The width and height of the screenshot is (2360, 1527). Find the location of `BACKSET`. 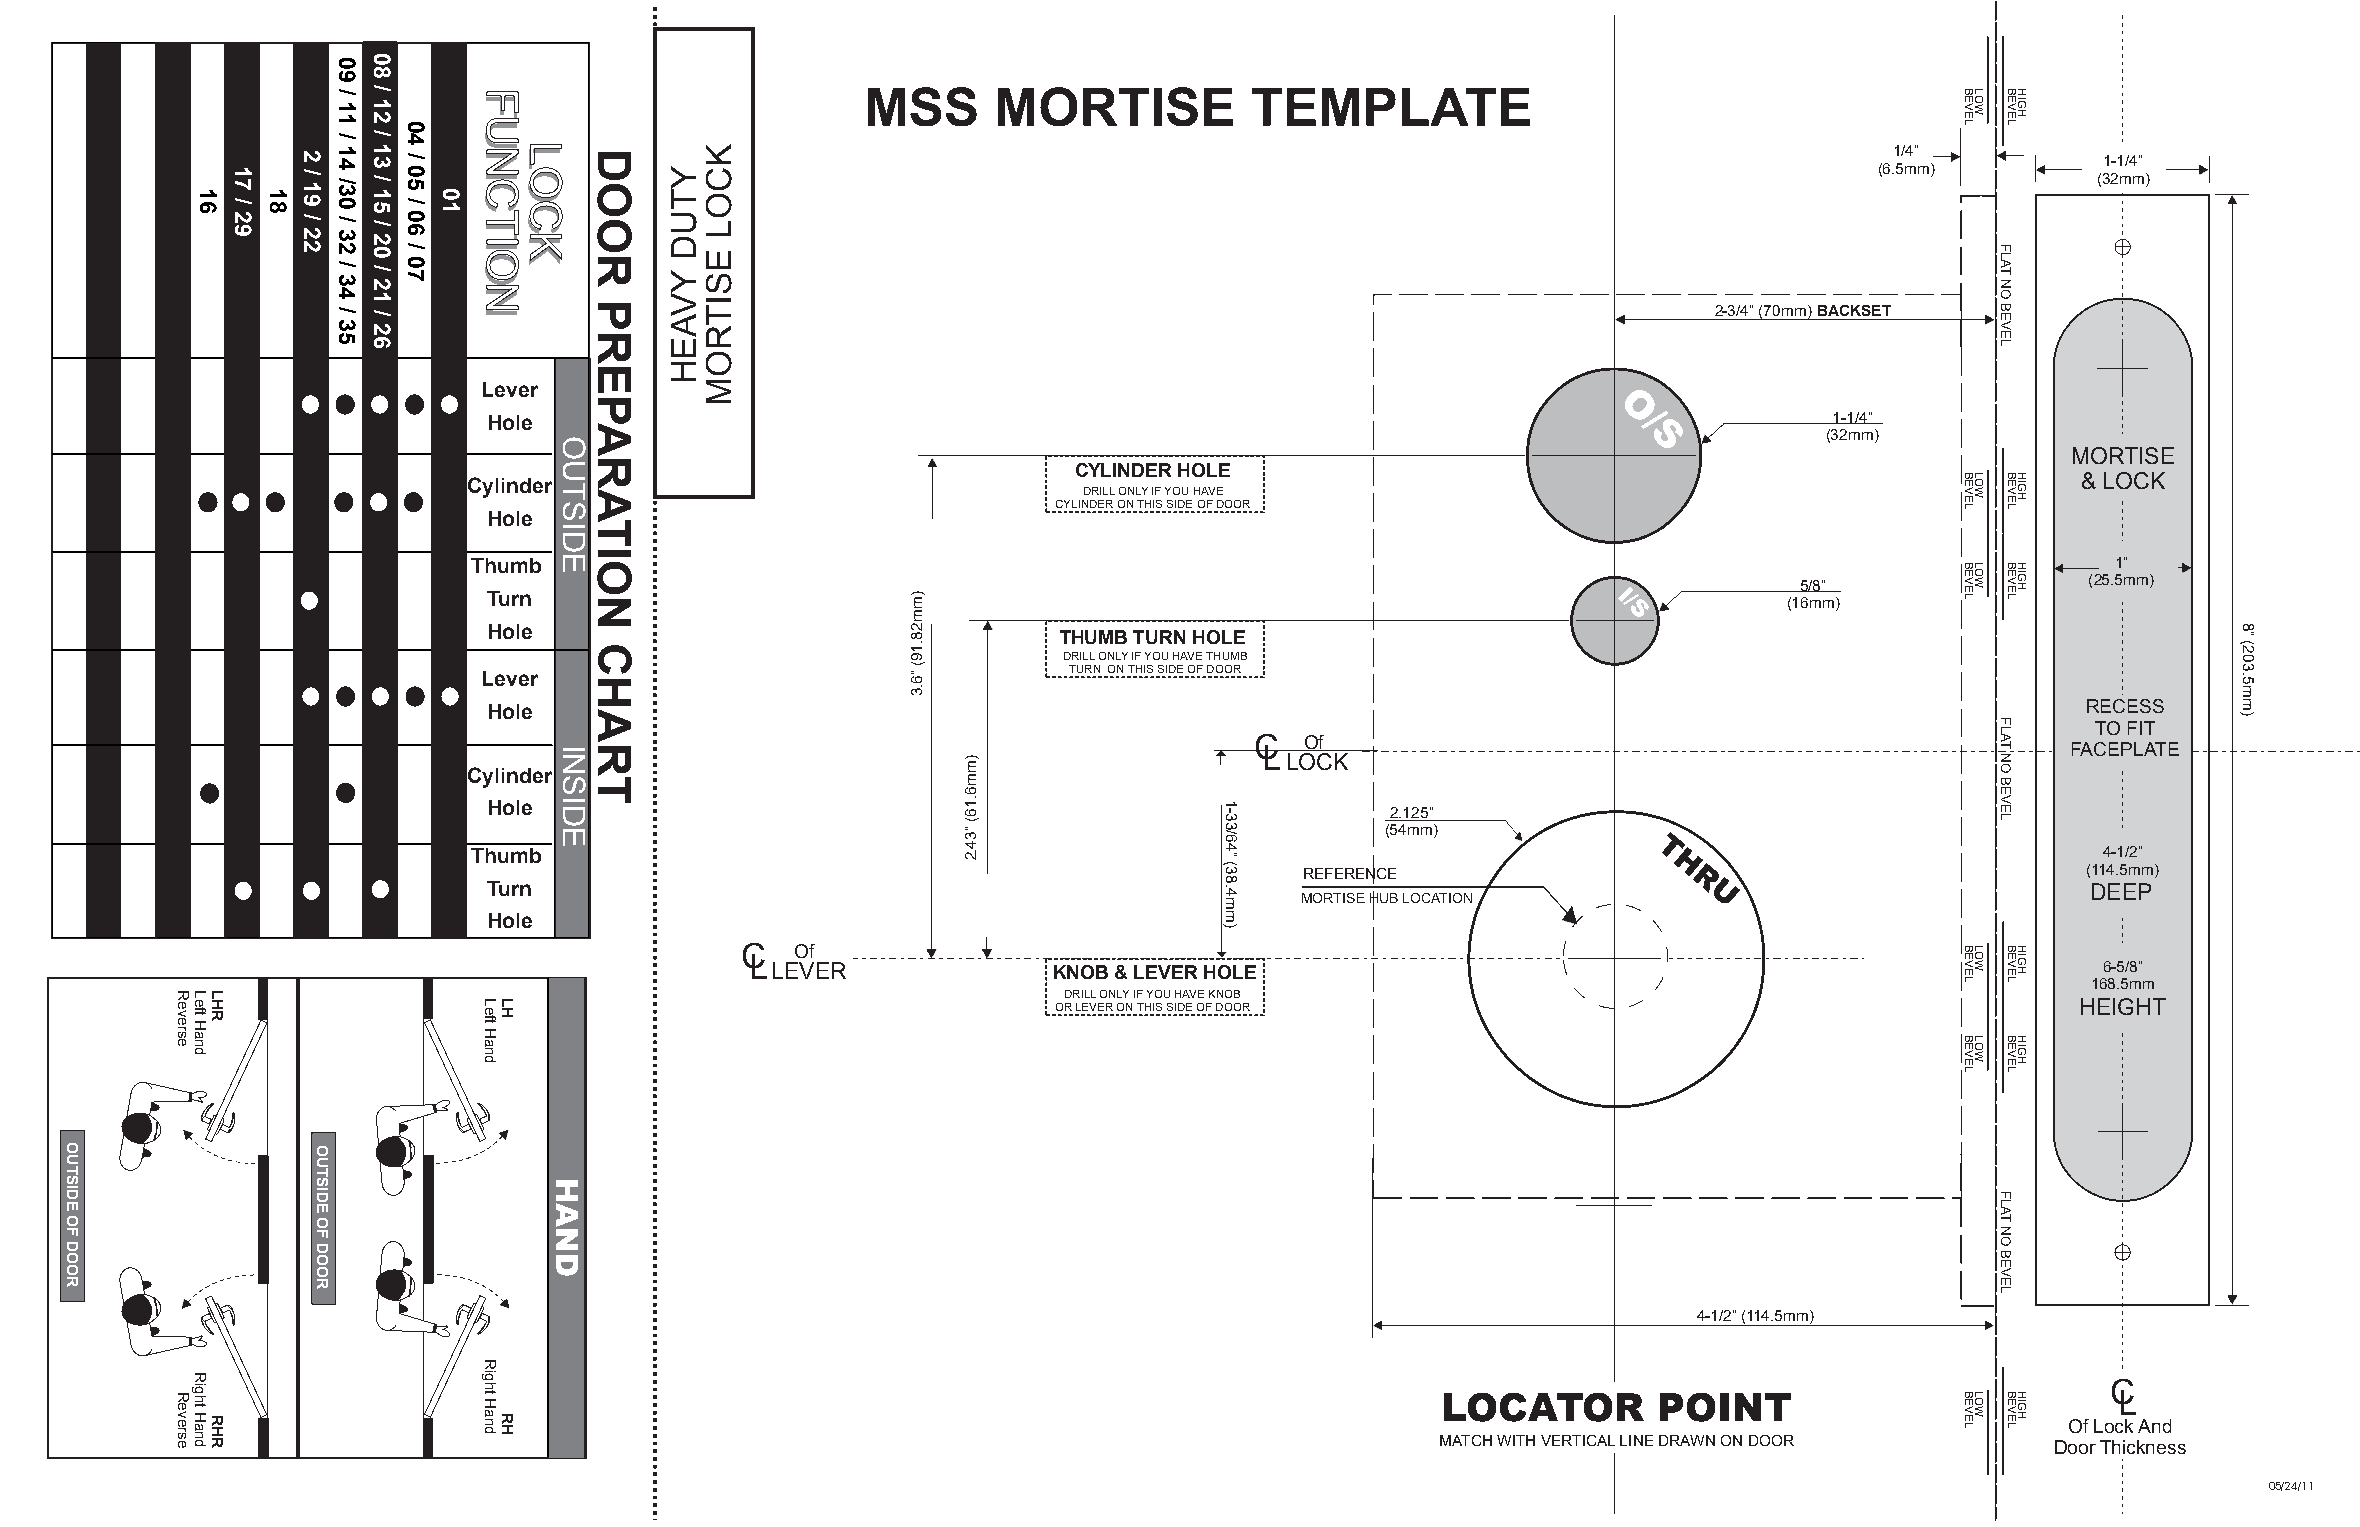

BACKSET is located at coordinates (1854, 310).
